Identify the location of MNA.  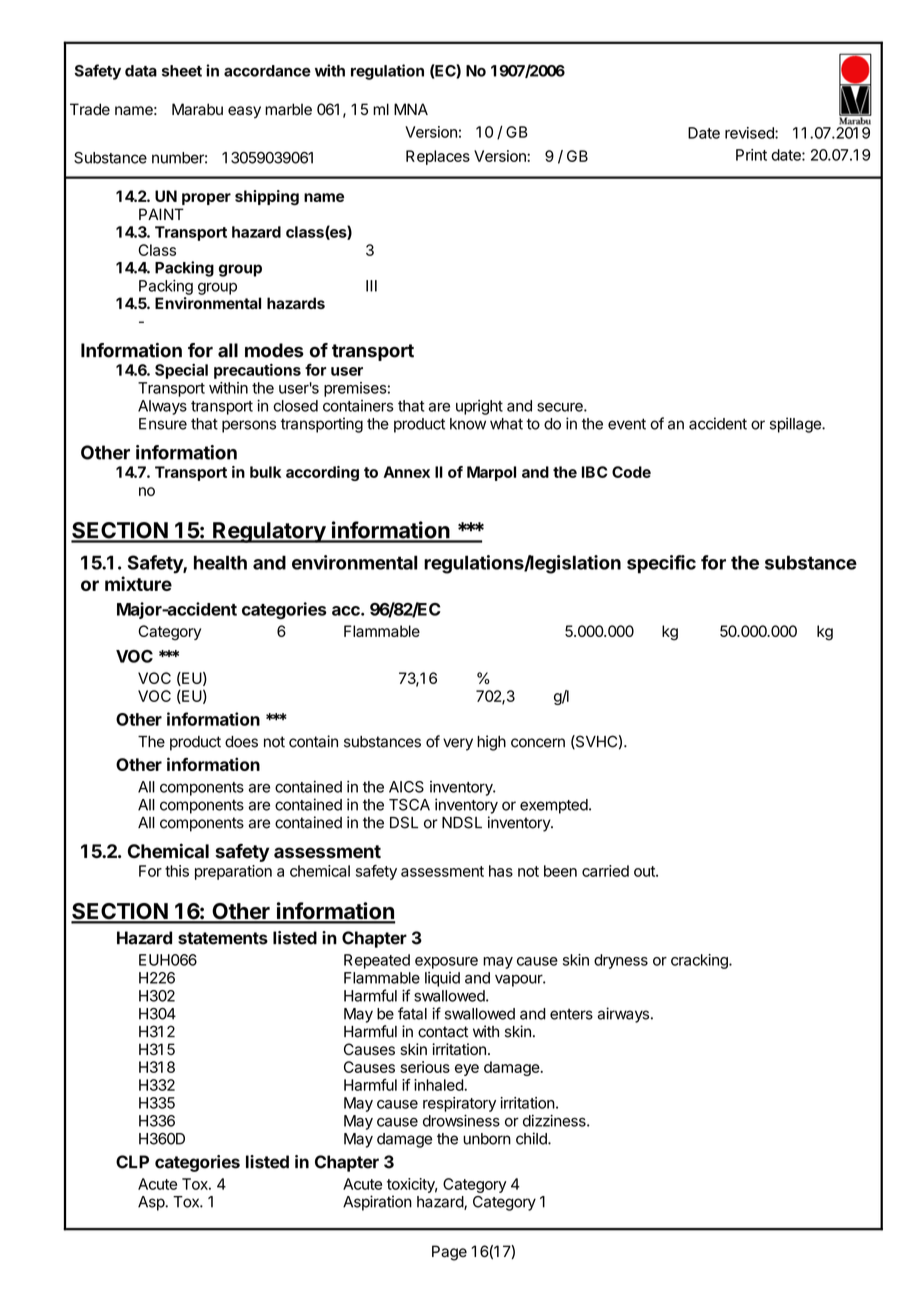
(411, 109).
